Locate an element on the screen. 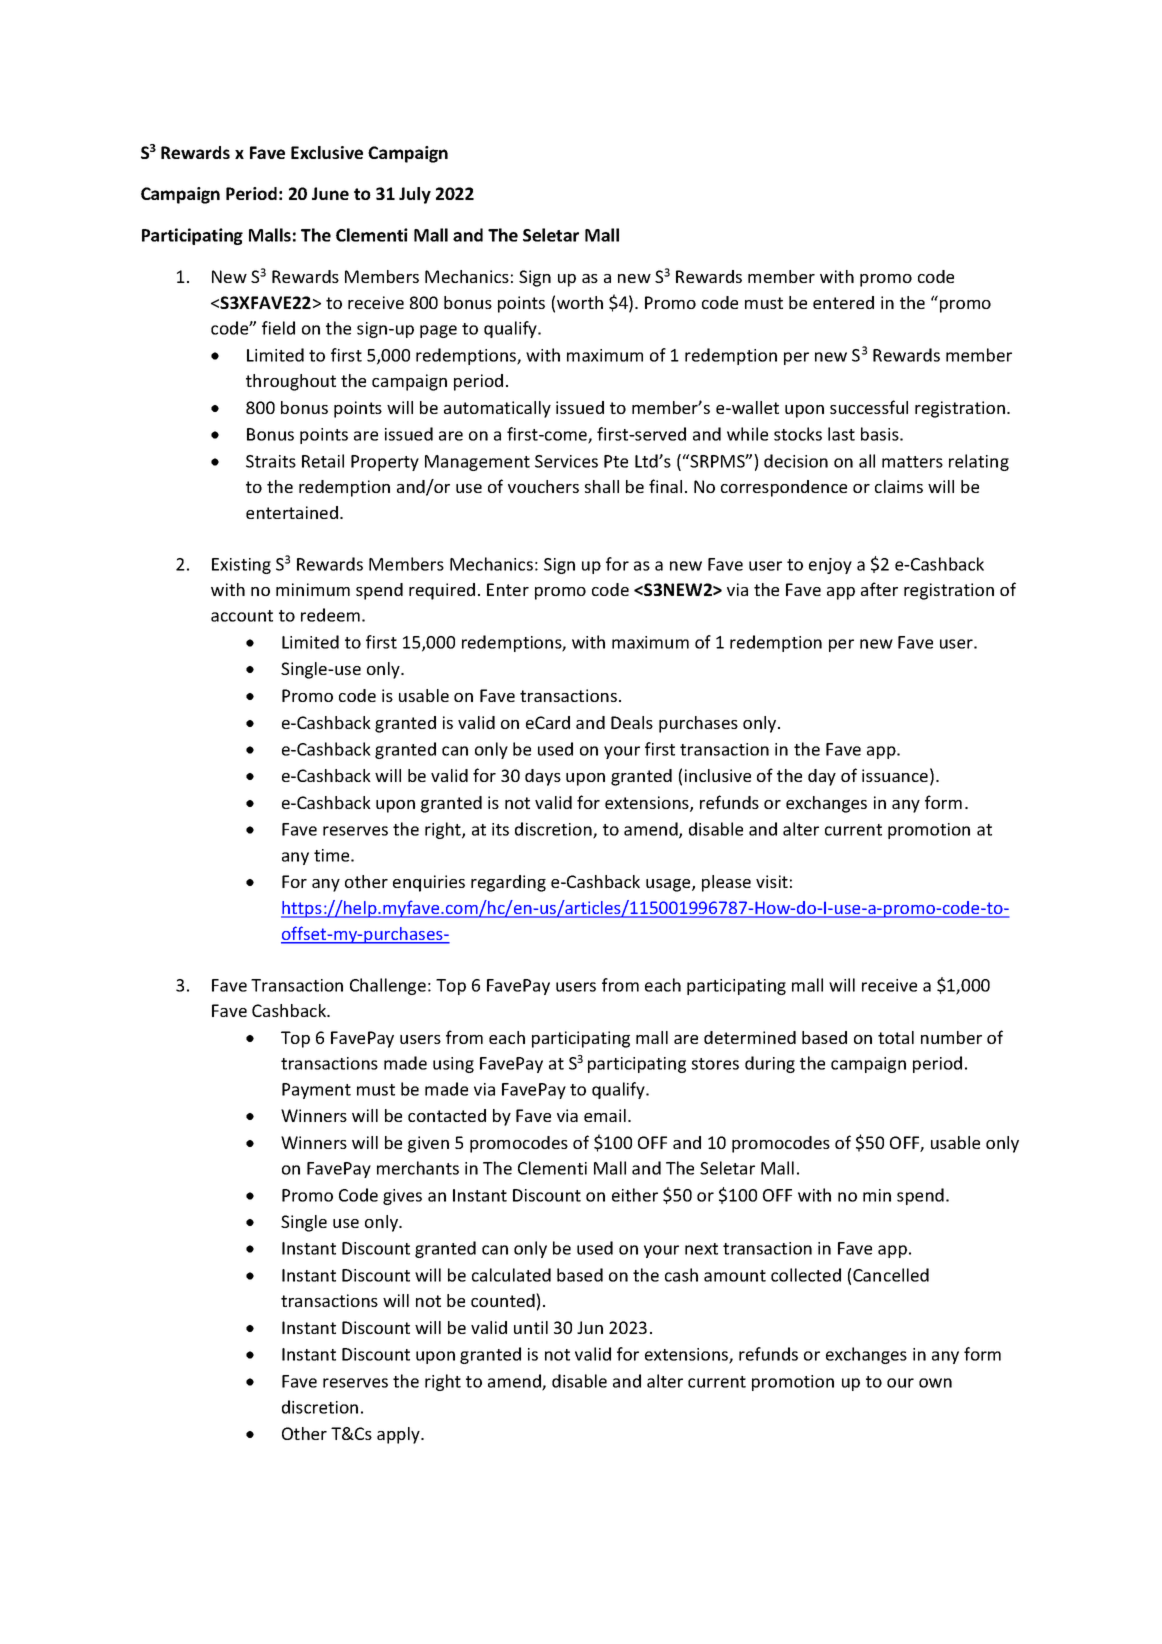  visit is located at coordinates (772, 881).
